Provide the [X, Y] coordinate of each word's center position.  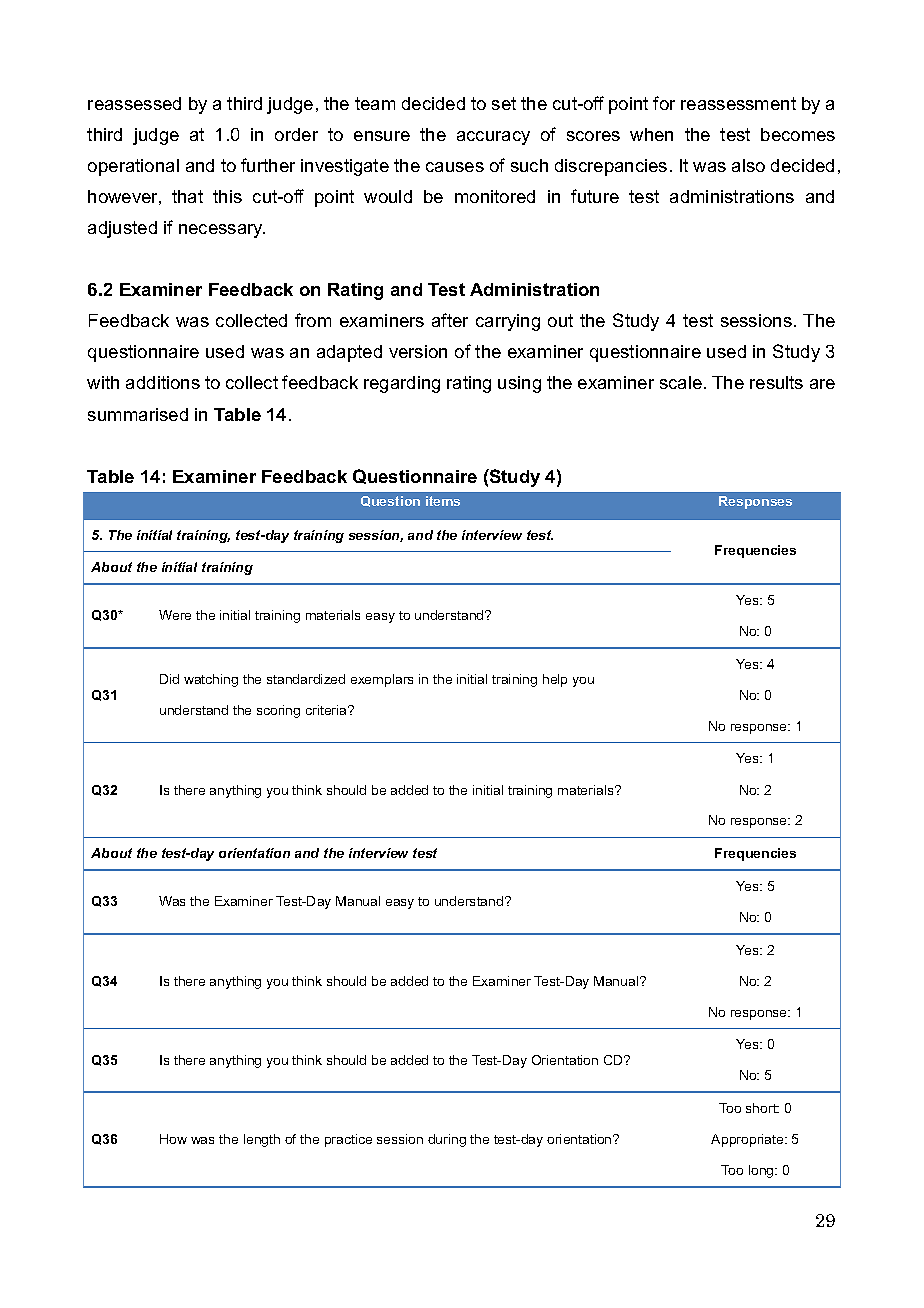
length [262, 1140]
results [776, 382]
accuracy [493, 138]
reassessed [134, 103]
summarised [138, 414]
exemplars [382, 680]
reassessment [738, 103]
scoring [278, 711]
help [555, 680]
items [443, 501]
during [447, 1140]
